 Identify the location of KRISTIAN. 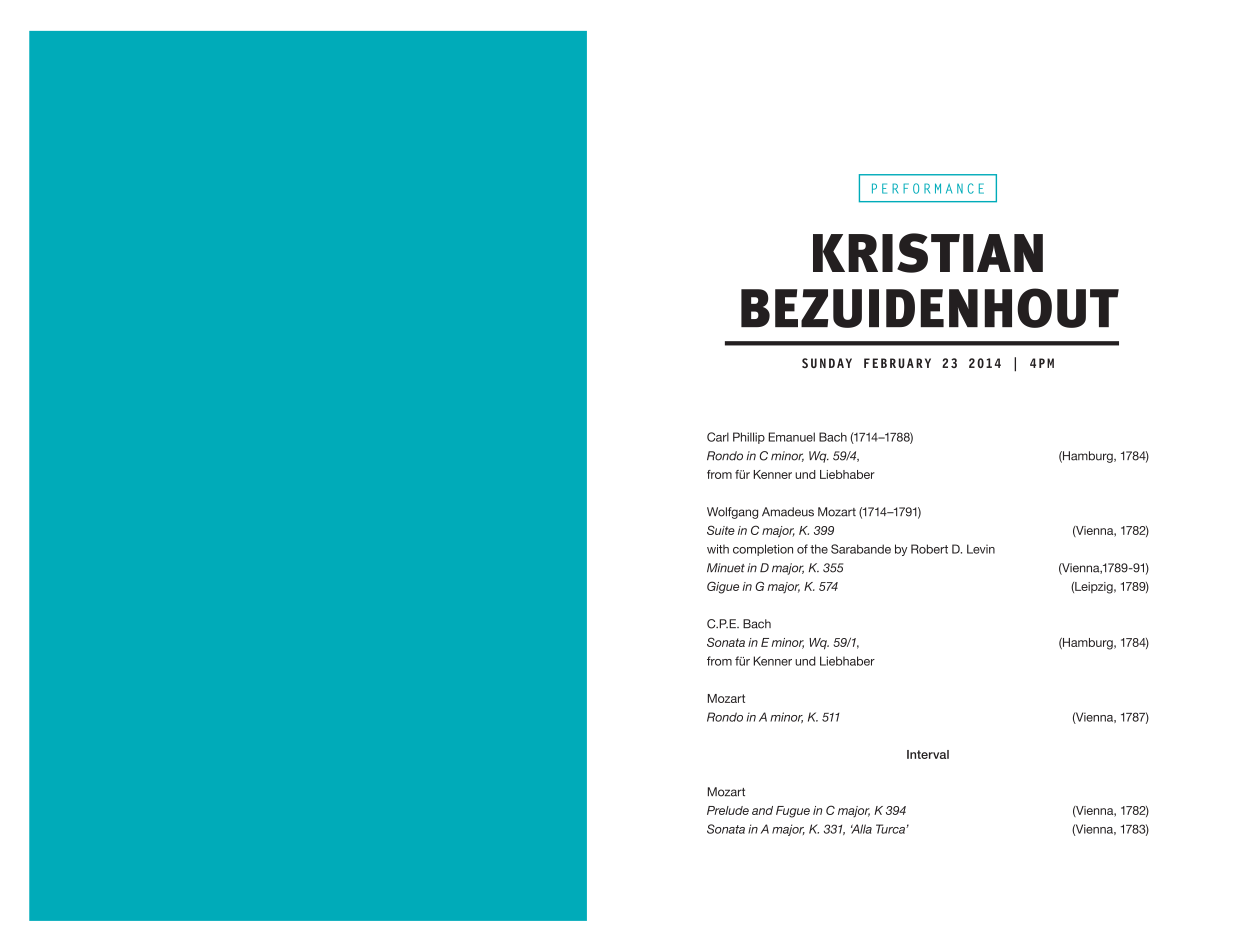
(928, 253).
